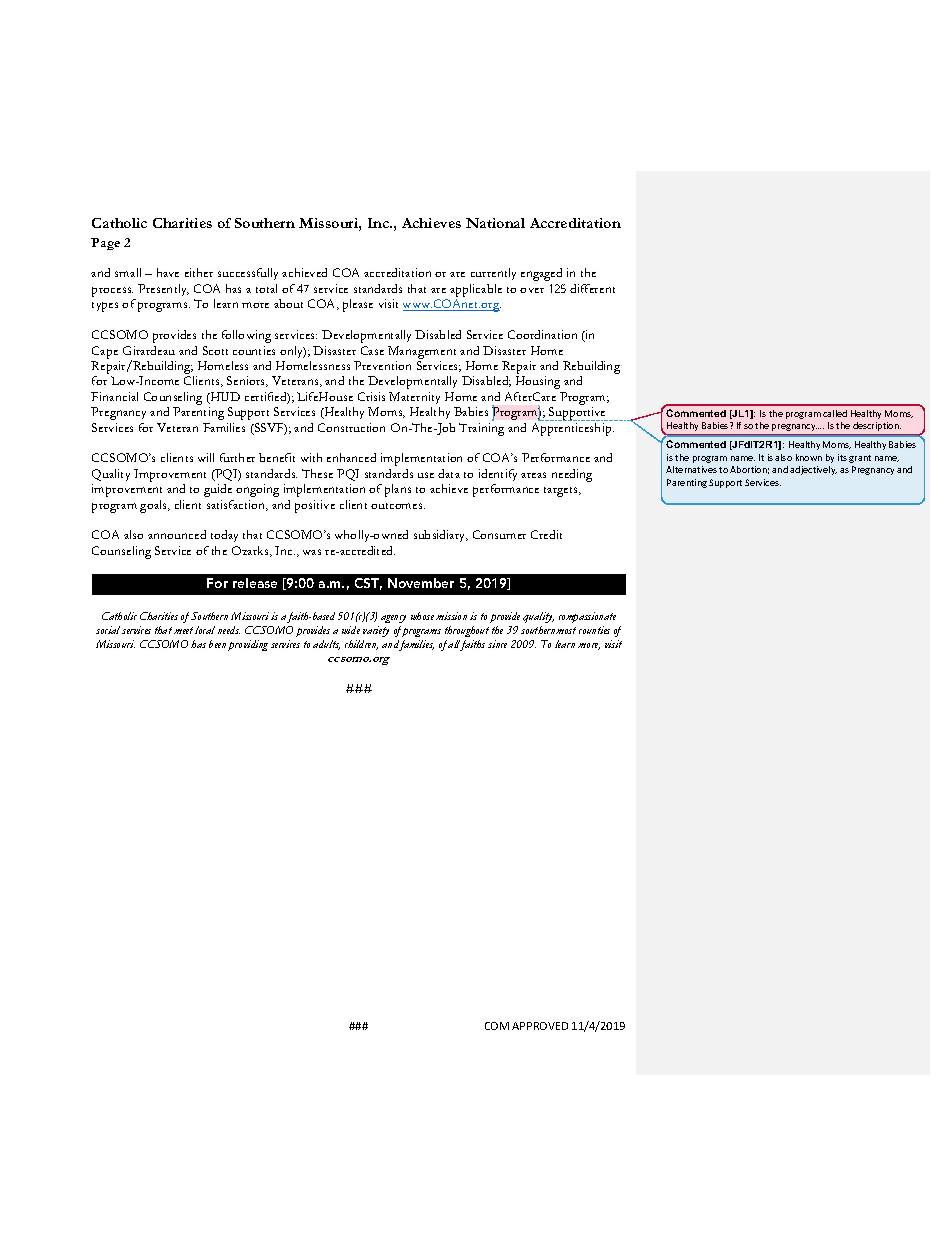  I want to click on since, so click(497, 644).
